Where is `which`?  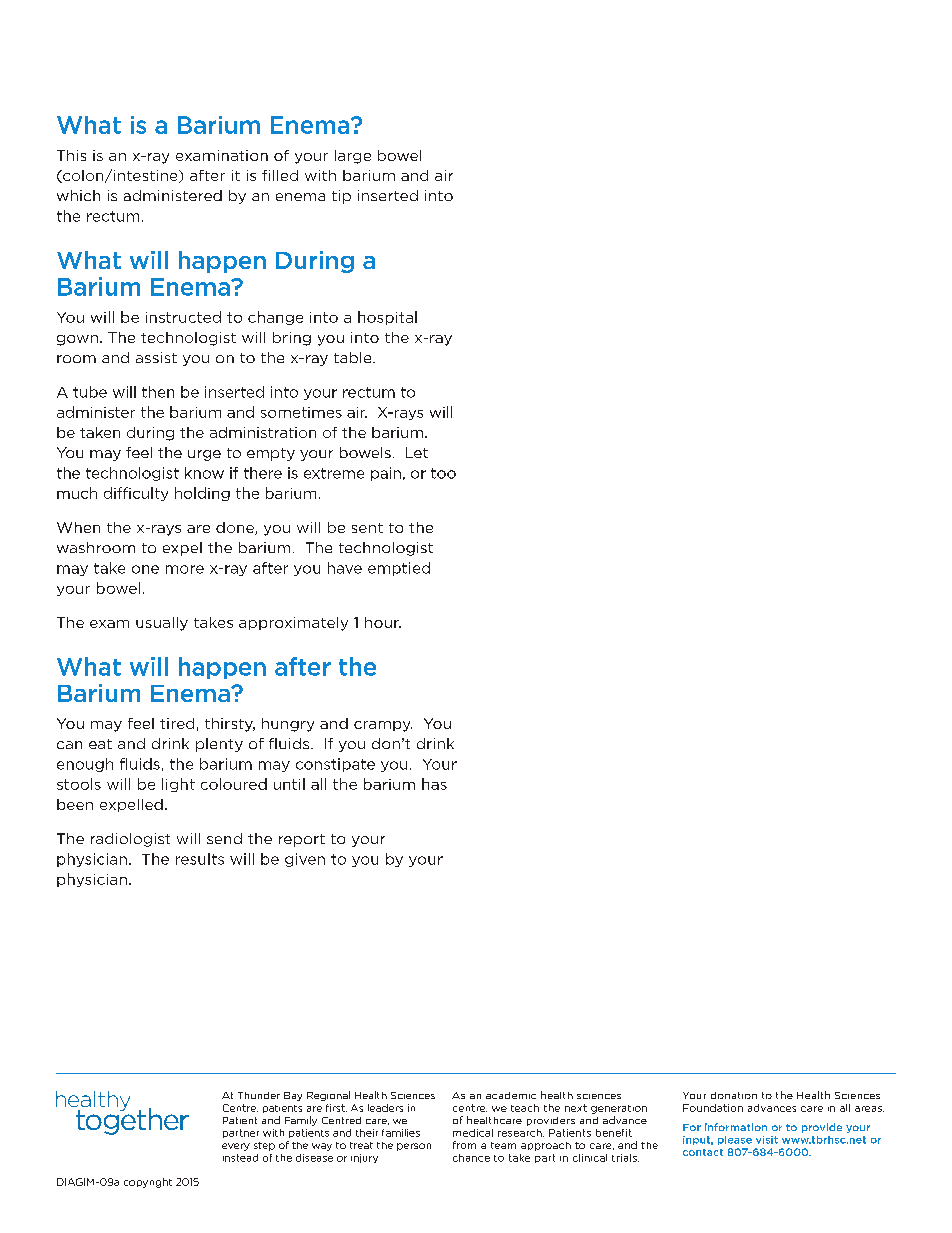
which is located at coordinates (78, 195).
